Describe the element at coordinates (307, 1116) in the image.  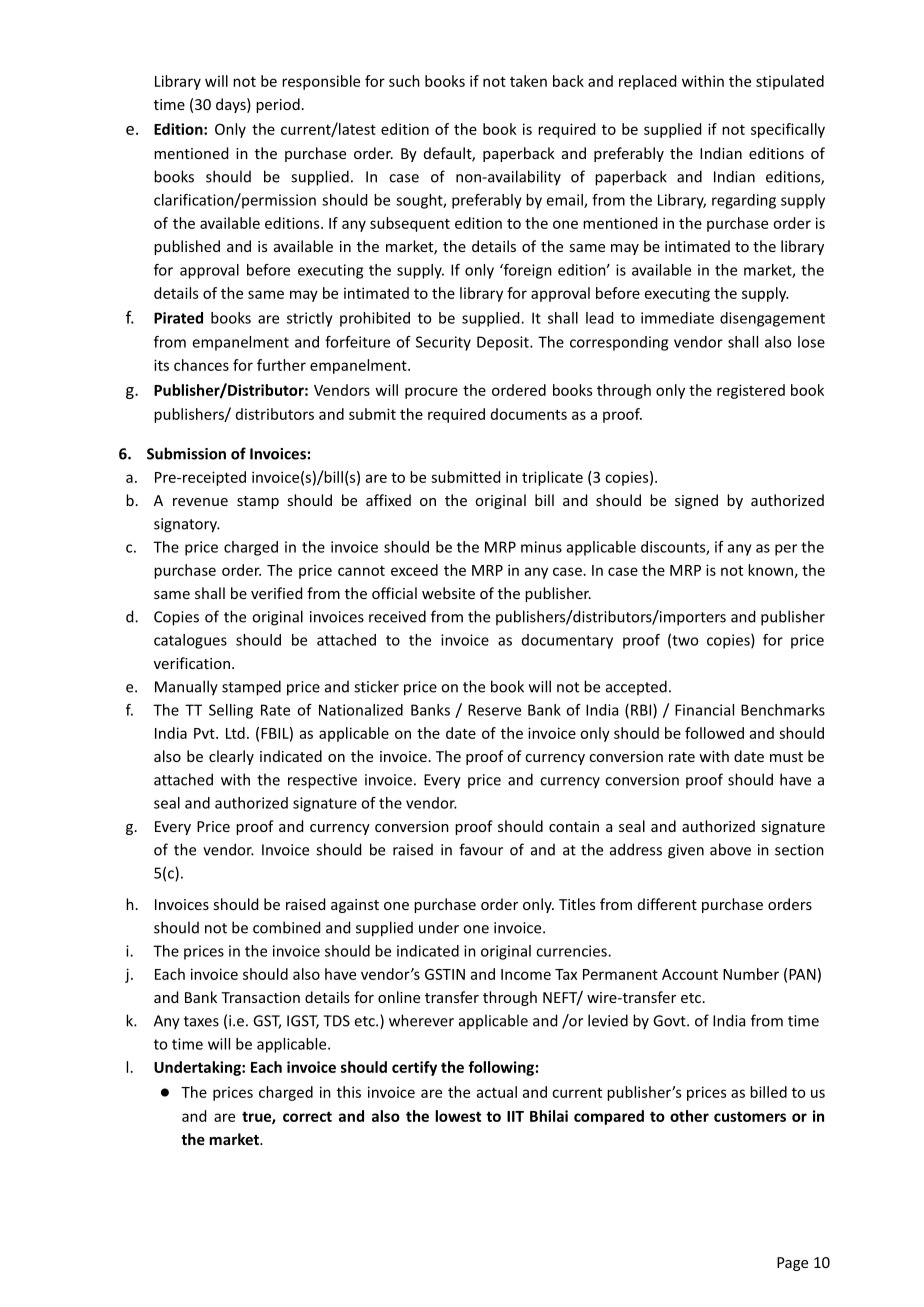
I see `correct` at that location.
